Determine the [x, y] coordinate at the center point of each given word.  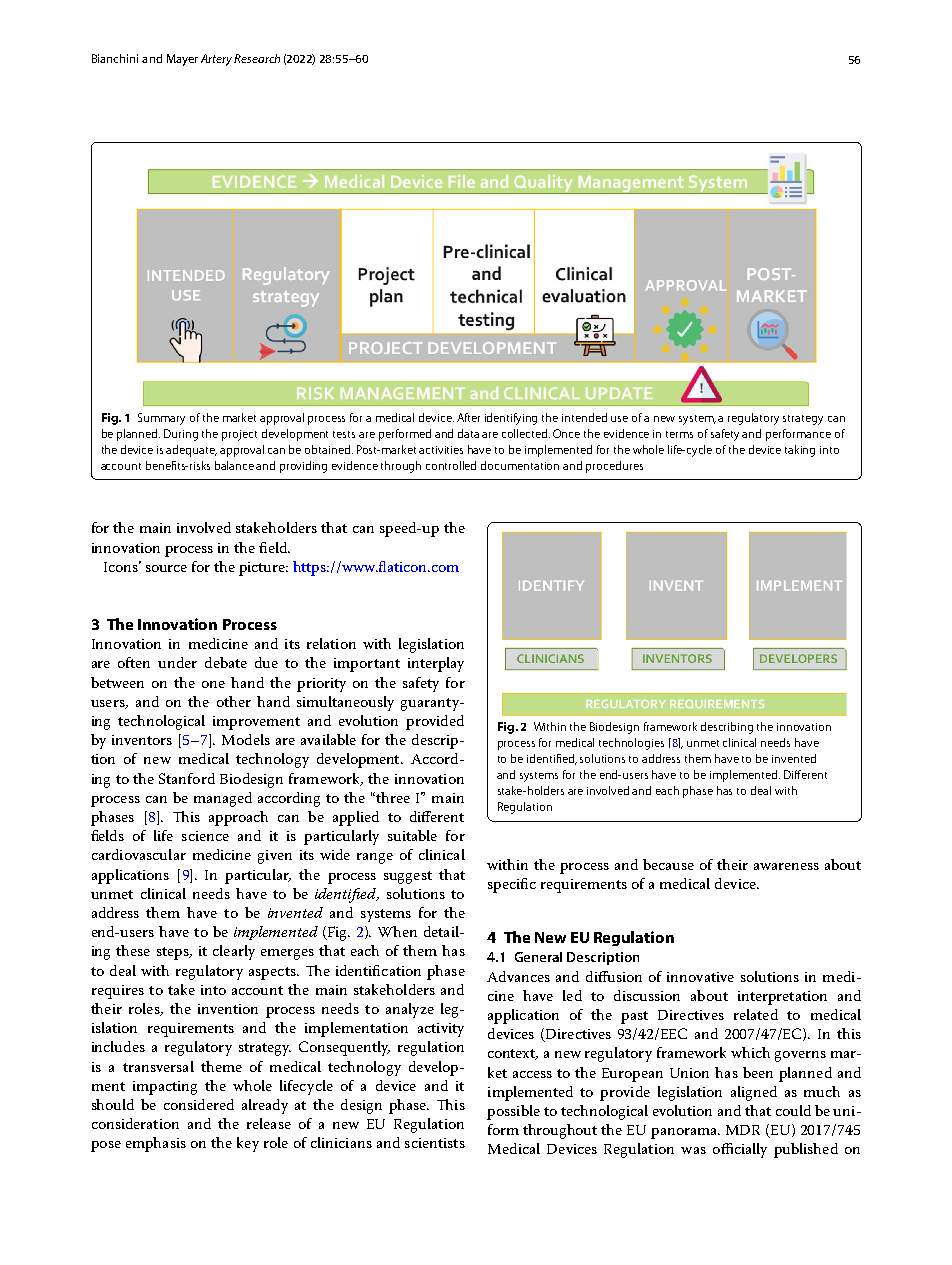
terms [679, 434]
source [166, 568]
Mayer [182, 60]
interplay [436, 664]
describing [727, 728]
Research [257, 58]
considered [199, 1104]
